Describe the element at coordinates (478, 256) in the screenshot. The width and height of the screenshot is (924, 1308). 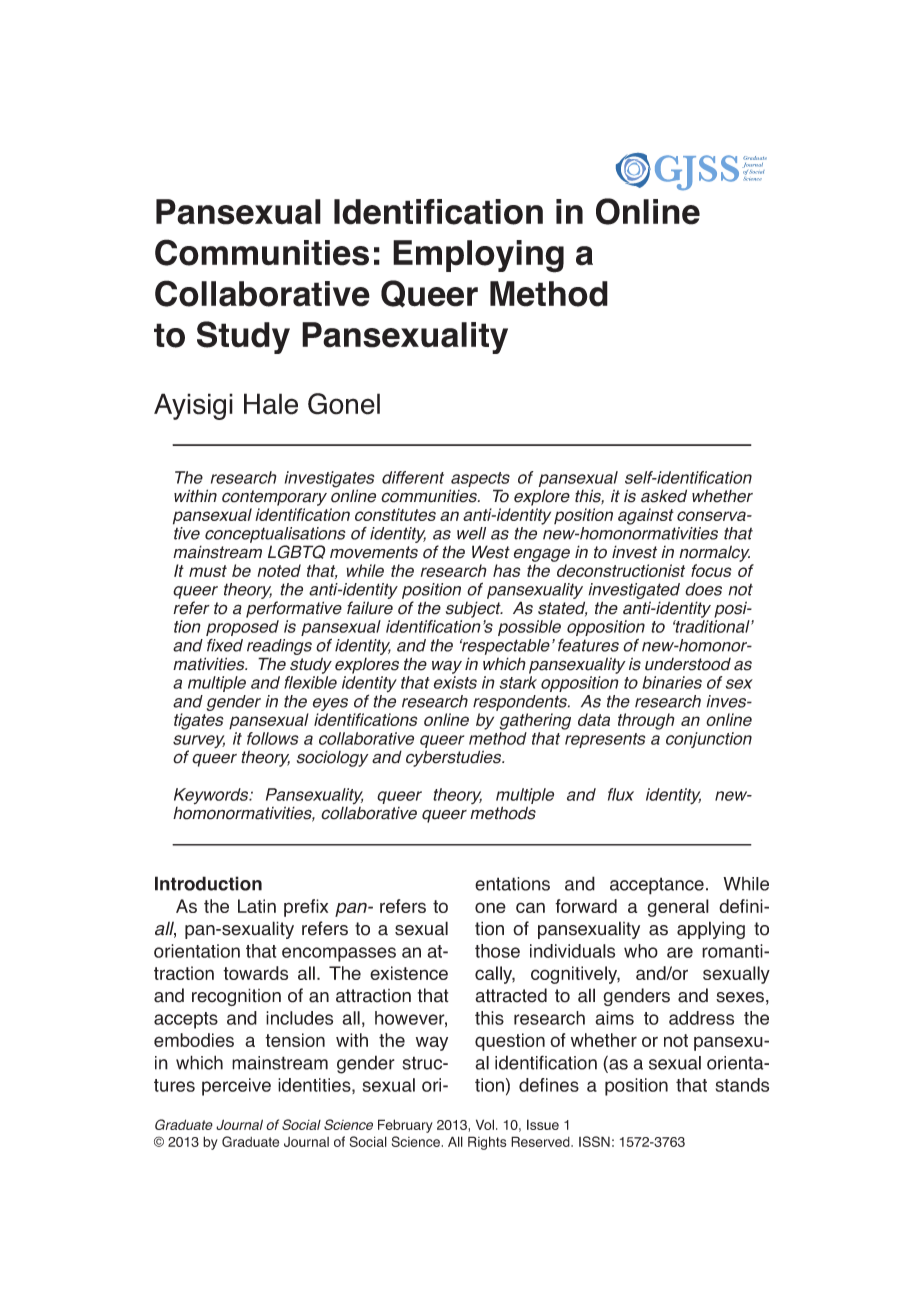
I see `Employing` at that location.
